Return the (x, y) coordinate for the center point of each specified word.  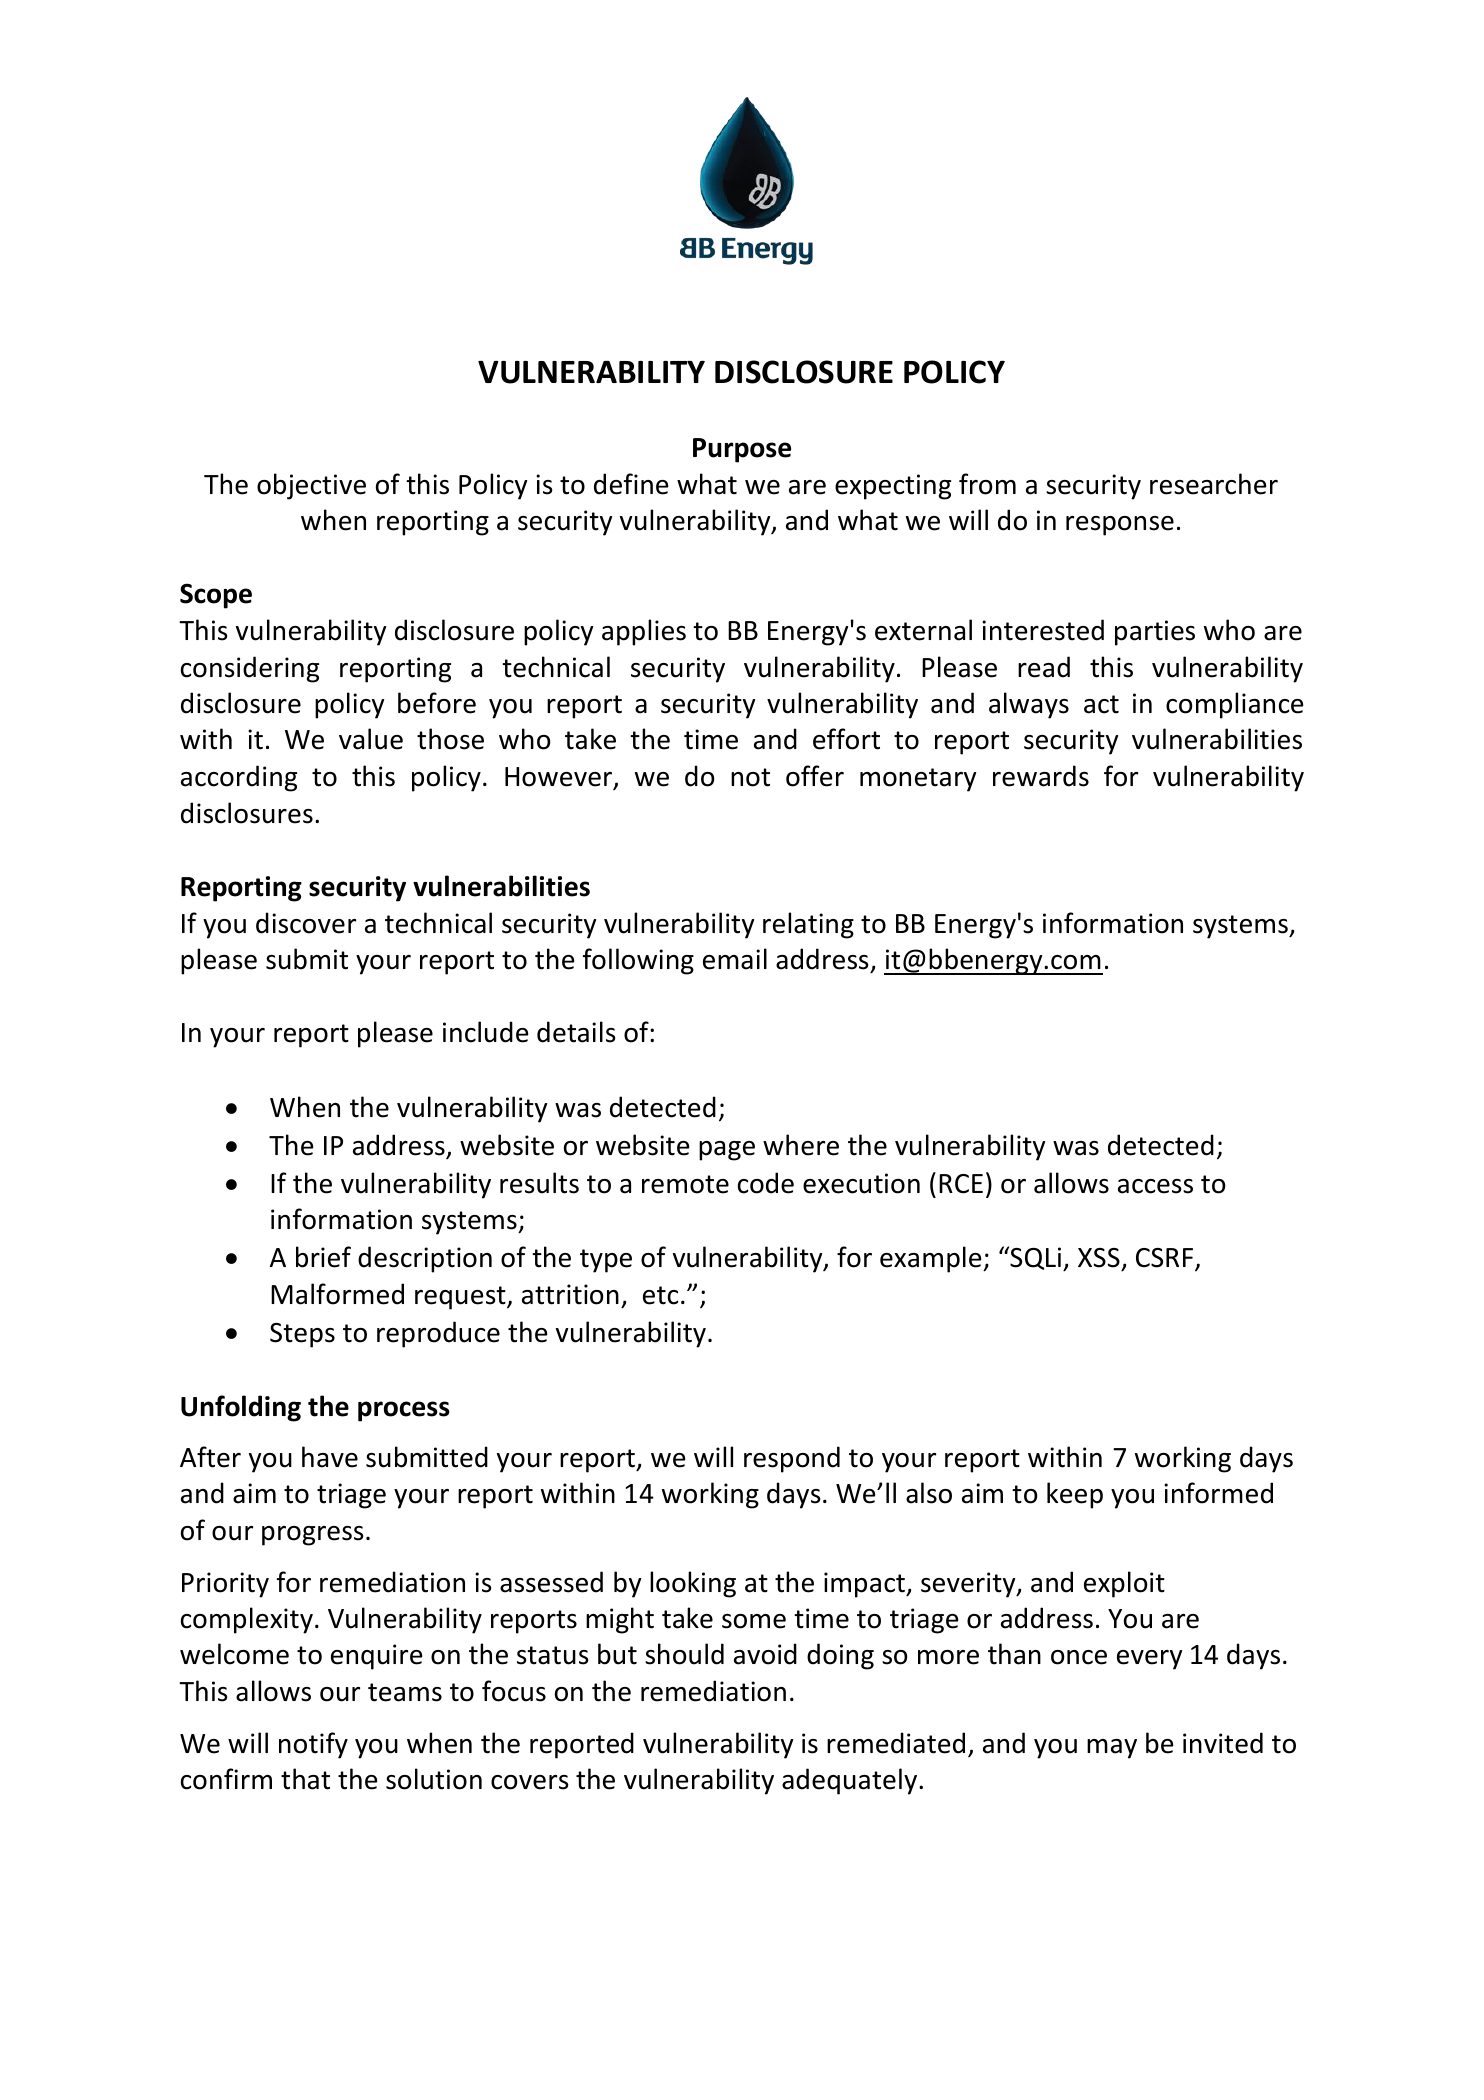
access (1155, 1186)
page (727, 1151)
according (239, 778)
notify (313, 1745)
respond (792, 1459)
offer (815, 776)
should (684, 1654)
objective (311, 486)
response (1120, 526)
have (330, 1457)
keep (1075, 1495)
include (485, 1032)
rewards (1041, 776)
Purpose (742, 450)
